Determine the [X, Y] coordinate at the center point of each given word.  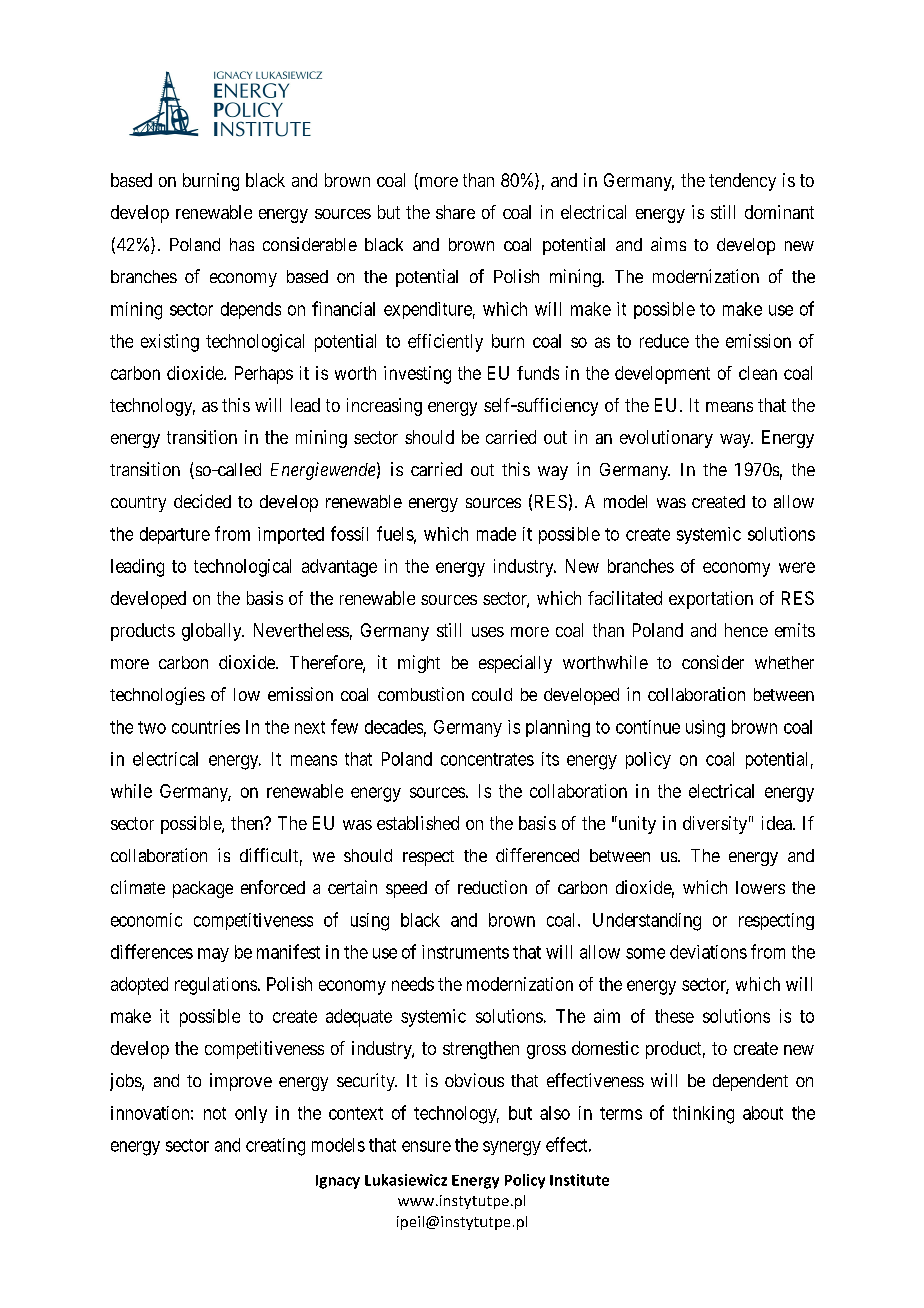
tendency [742, 182]
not [215, 1113]
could [492, 694]
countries [206, 727]
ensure [426, 1146]
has [242, 244]
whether [784, 662]
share [455, 212]
